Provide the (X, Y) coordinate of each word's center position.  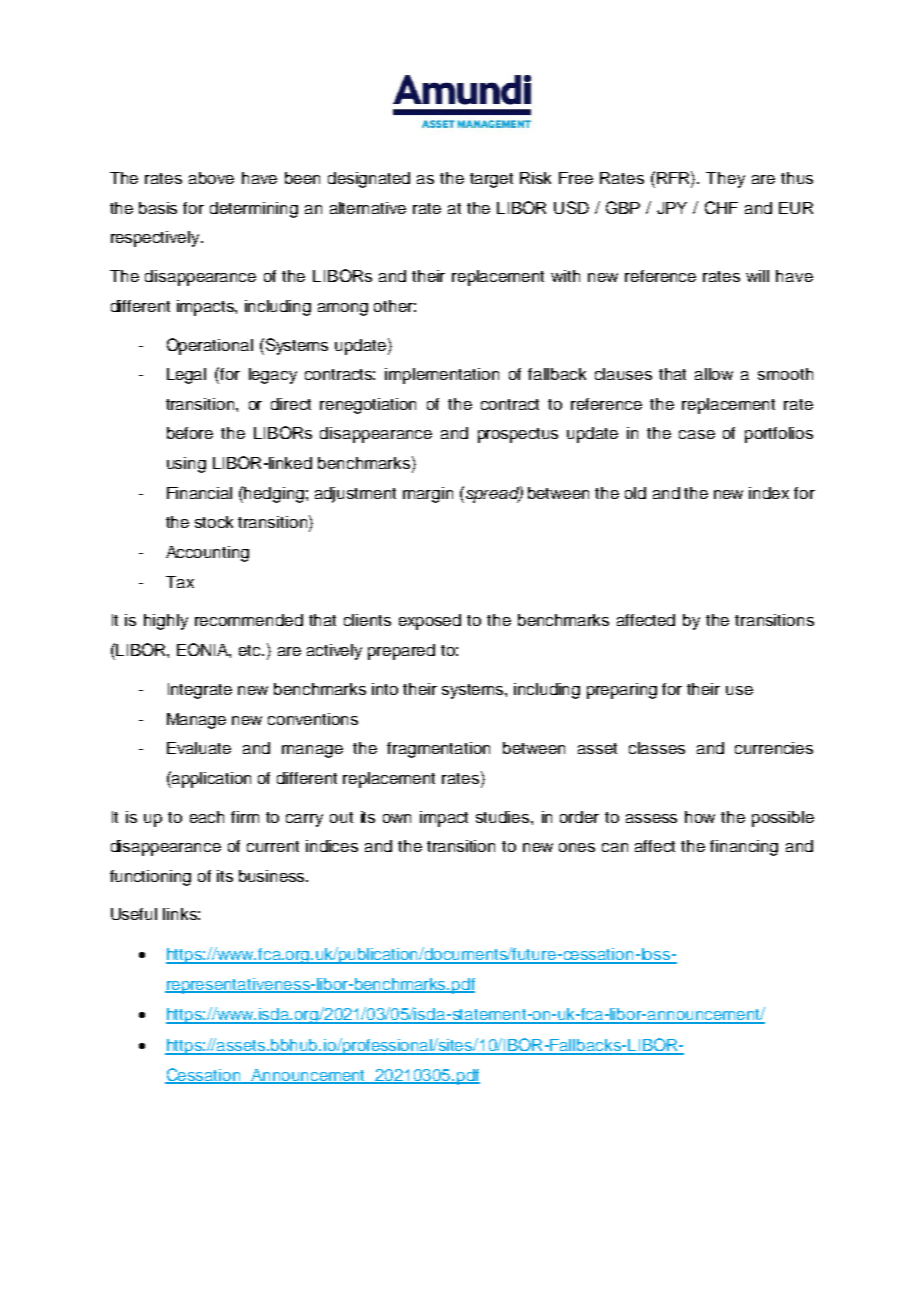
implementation (442, 376)
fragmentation (438, 750)
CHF (721, 207)
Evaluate (199, 748)
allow (714, 374)
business (273, 876)
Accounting (207, 554)
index (769, 493)
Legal (186, 376)
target (491, 180)
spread (493, 494)
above (211, 178)
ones (577, 847)
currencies (774, 748)
